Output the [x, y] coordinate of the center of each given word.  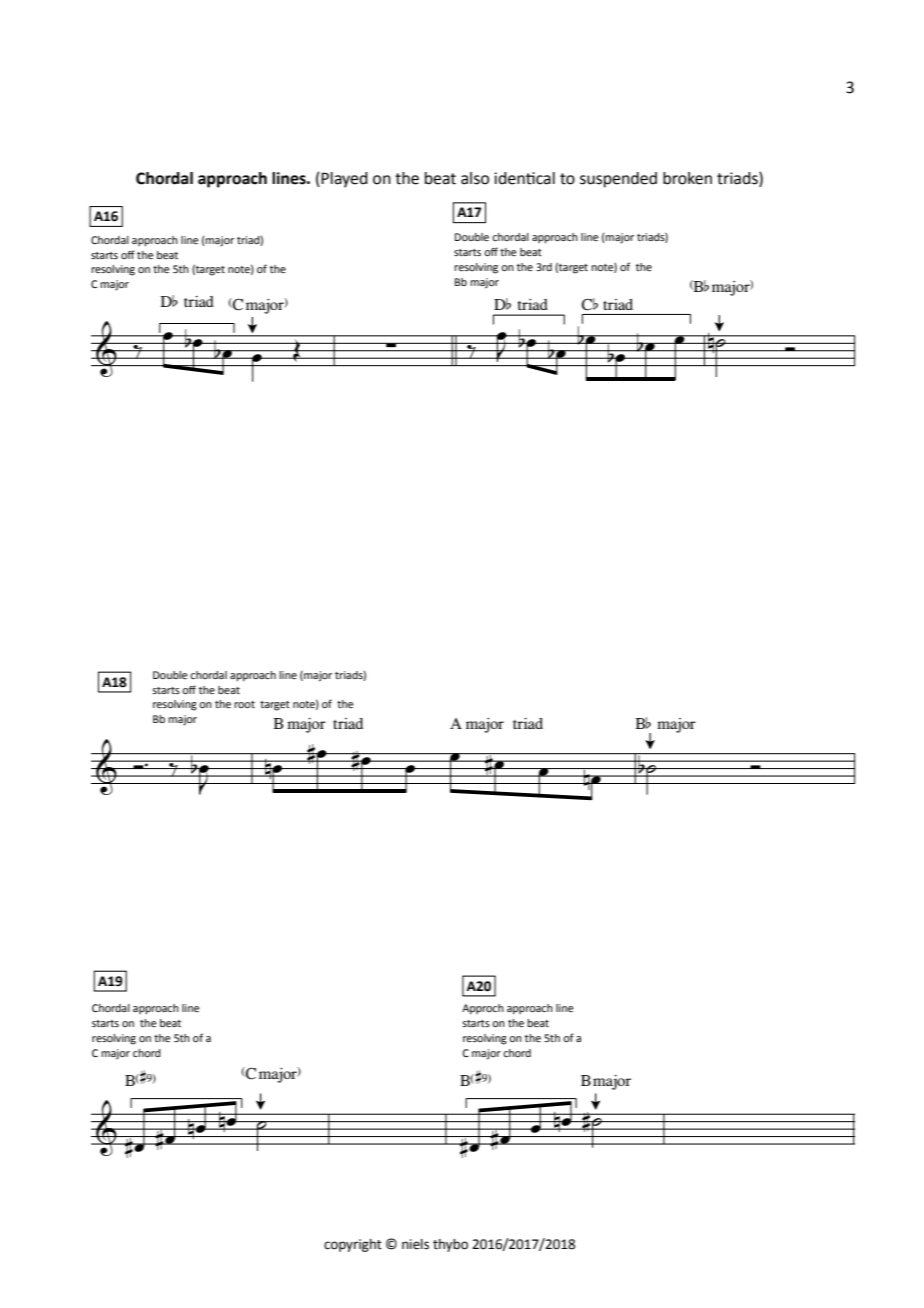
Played [344, 180]
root [244, 704]
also [475, 178]
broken [687, 178]
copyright [353, 1245]
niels [415, 1244]
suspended [618, 180]
